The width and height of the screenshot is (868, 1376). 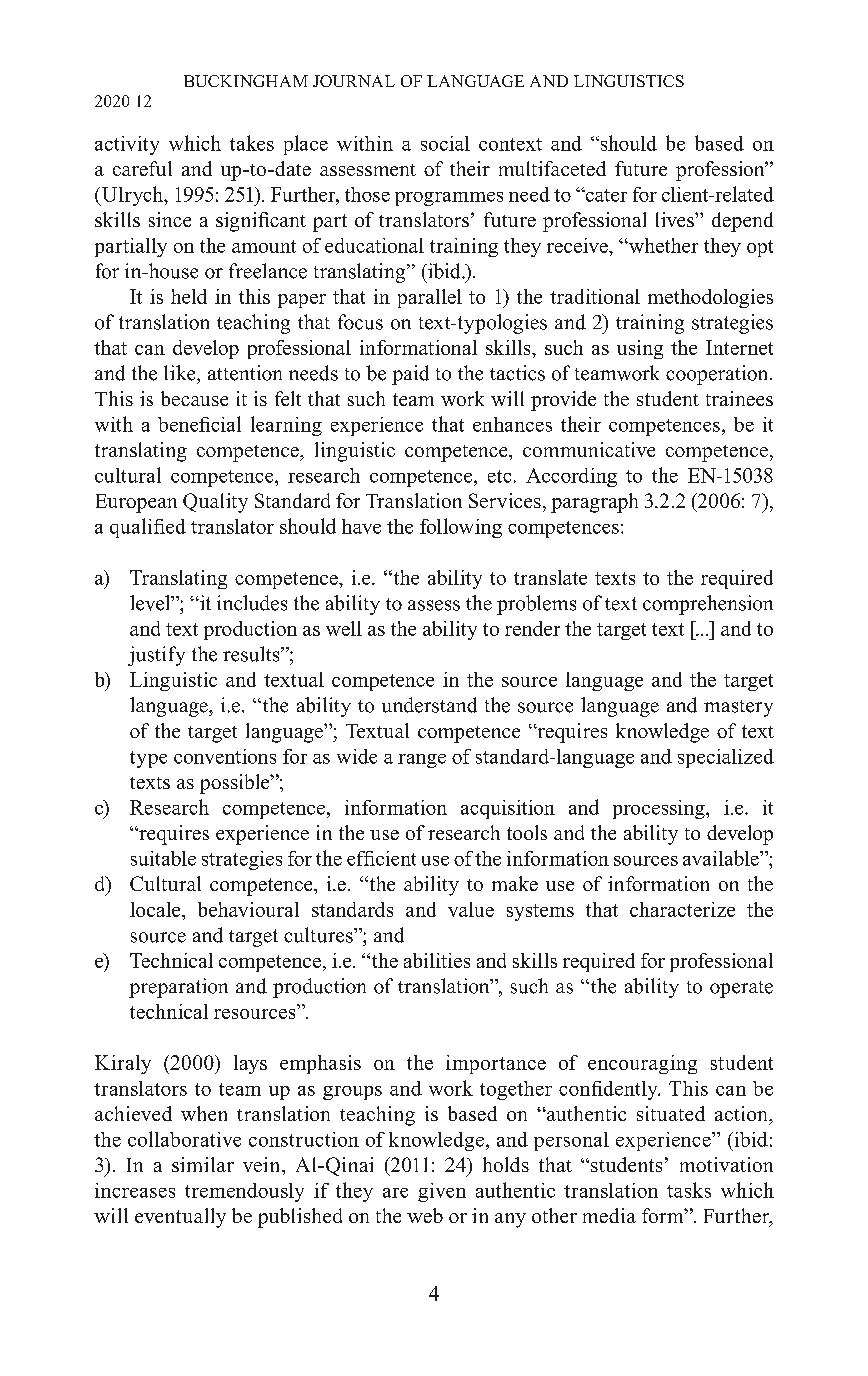 I want to click on justify, so click(x=156, y=656).
